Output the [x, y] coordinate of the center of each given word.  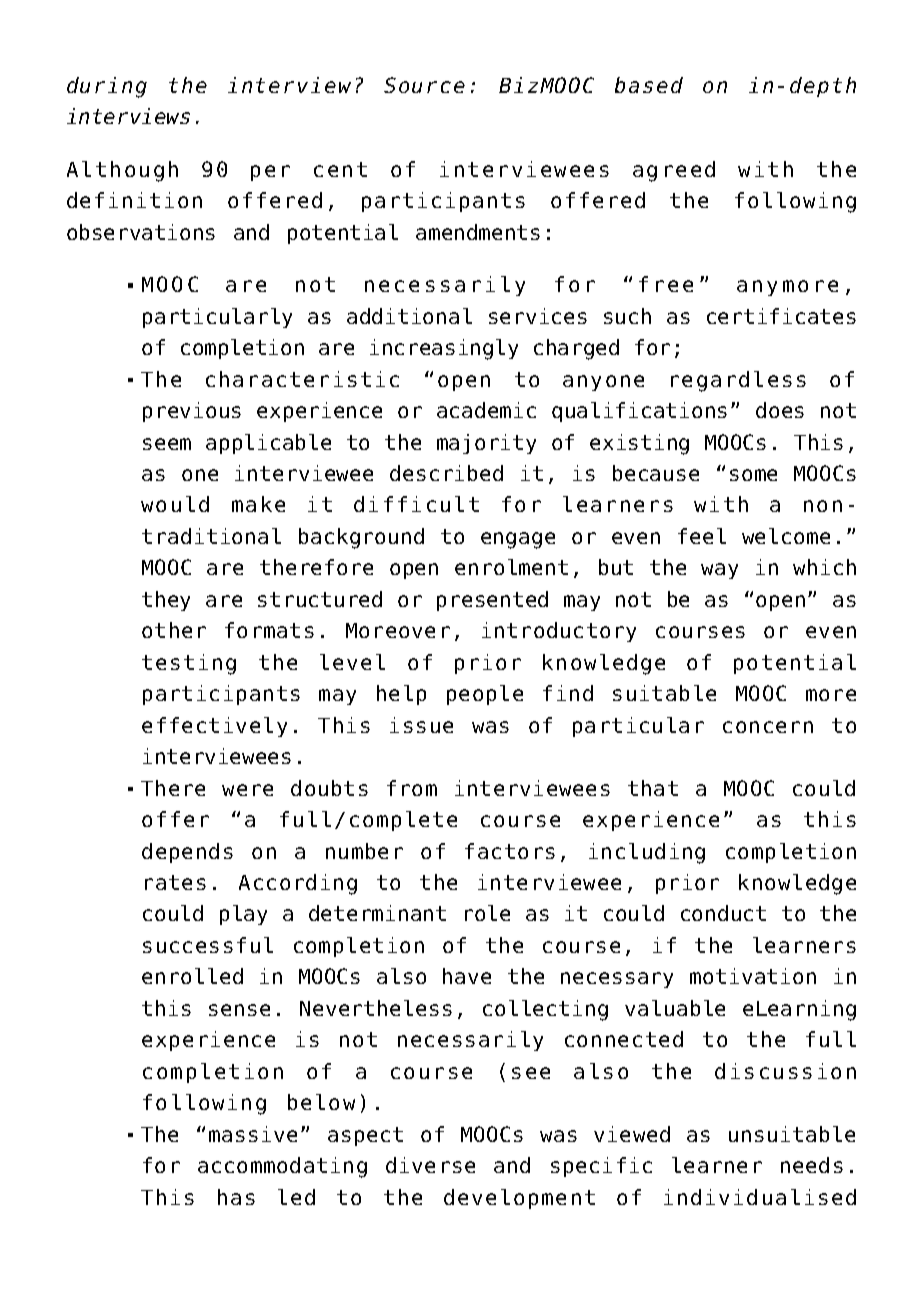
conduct [723, 913]
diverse [430, 1165]
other [174, 630]
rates [175, 882]
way [719, 571]
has [236, 1197]
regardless [738, 381]
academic [486, 410]
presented [492, 601]
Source [424, 85]
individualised [760, 1197]
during [107, 87]
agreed [674, 171]
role [487, 913]
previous [192, 412]
